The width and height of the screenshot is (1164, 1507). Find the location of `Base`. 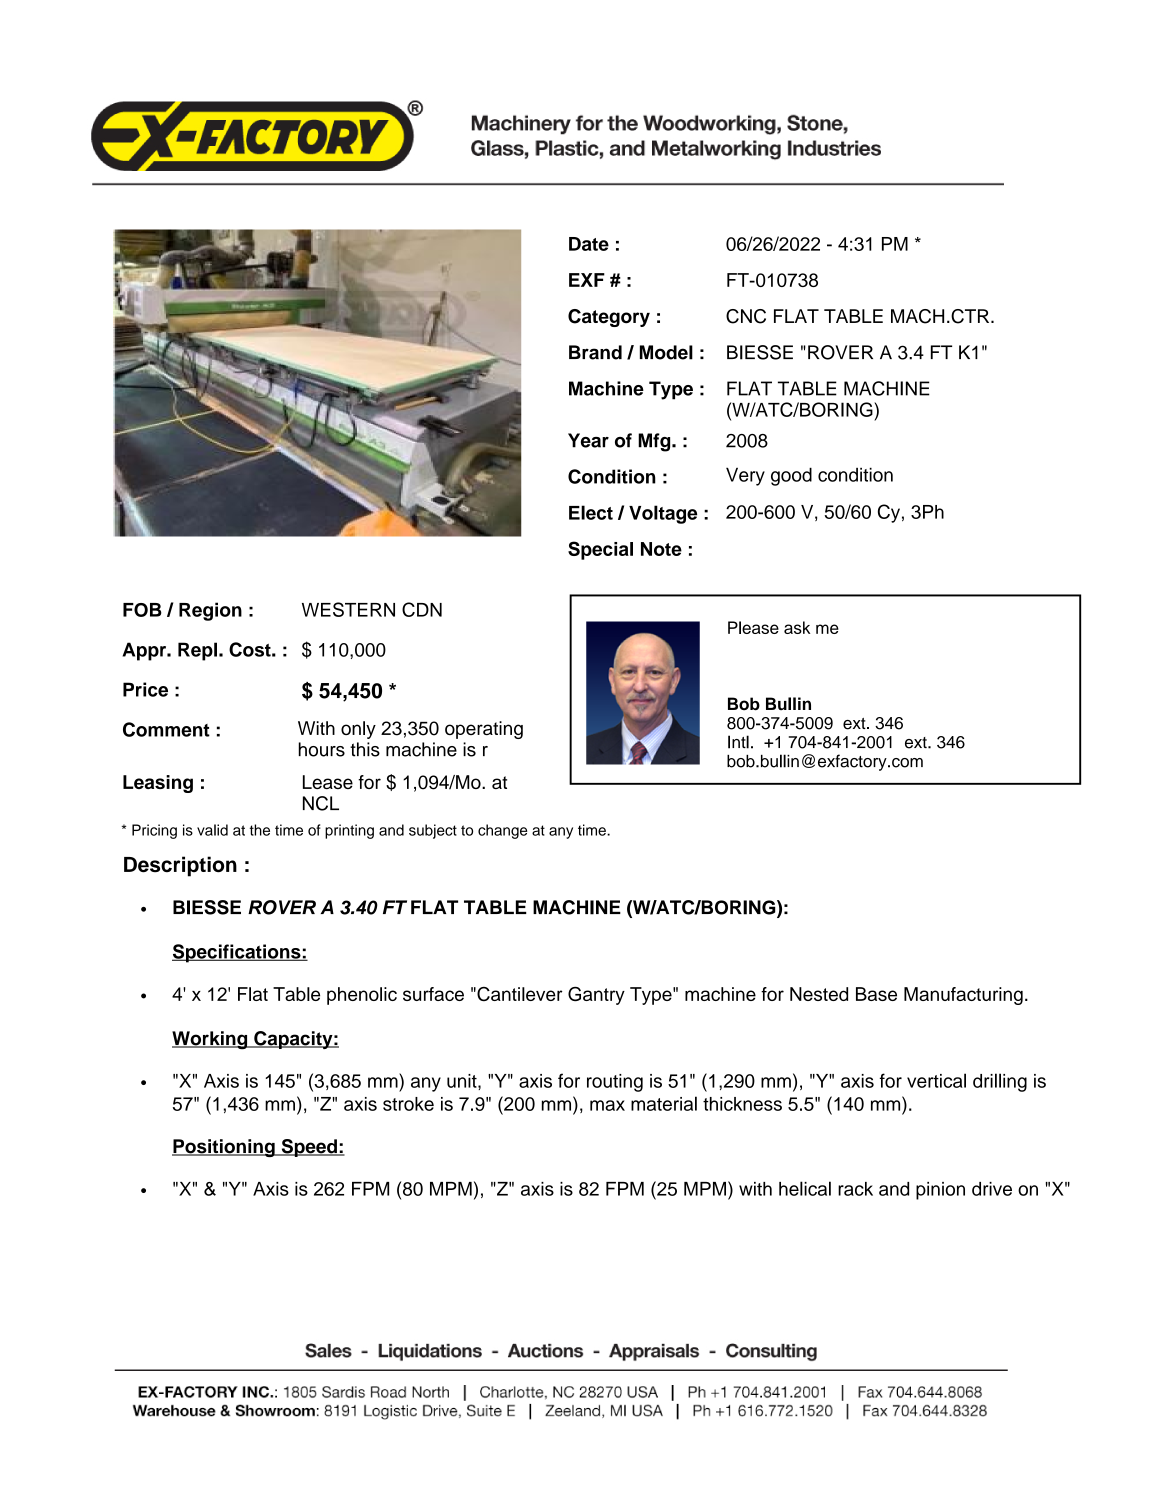

Base is located at coordinates (876, 994).
